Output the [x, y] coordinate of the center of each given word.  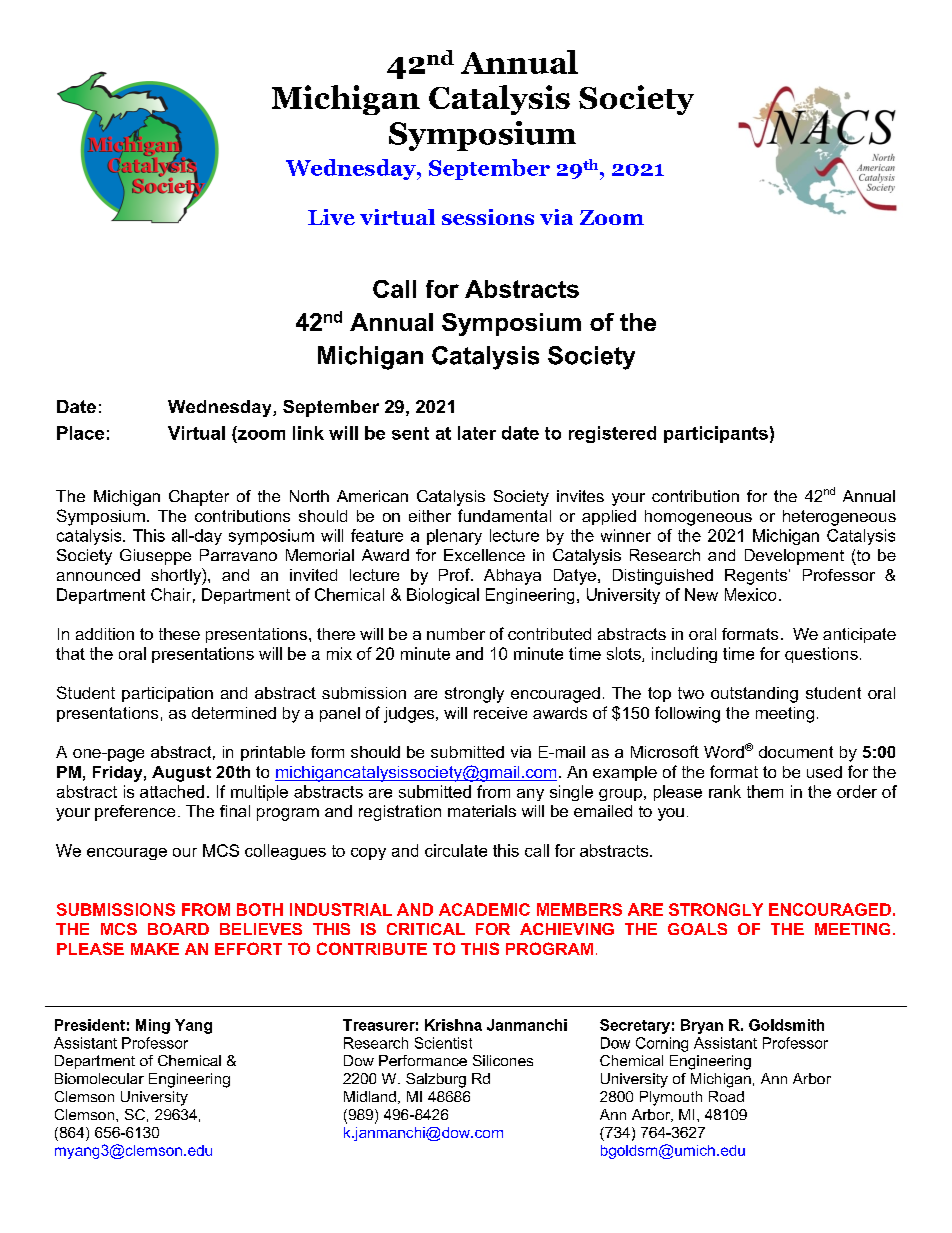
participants [716, 434]
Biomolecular [99, 1078]
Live [331, 217]
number [456, 634]
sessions [488, 217]
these [179, 634]
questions [821, 655]
